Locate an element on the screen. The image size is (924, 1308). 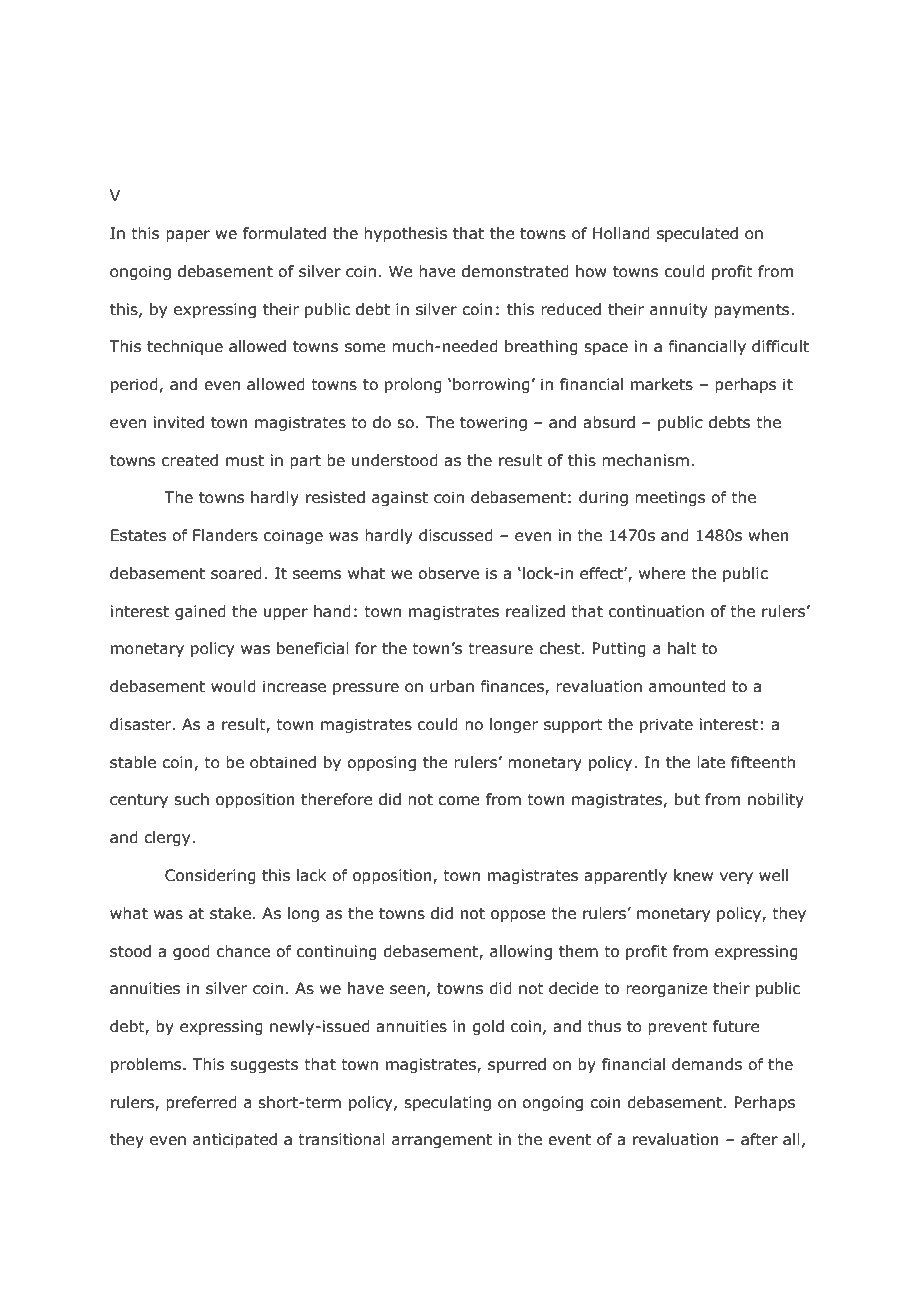
clergy is located at coordinates (168, 838).
